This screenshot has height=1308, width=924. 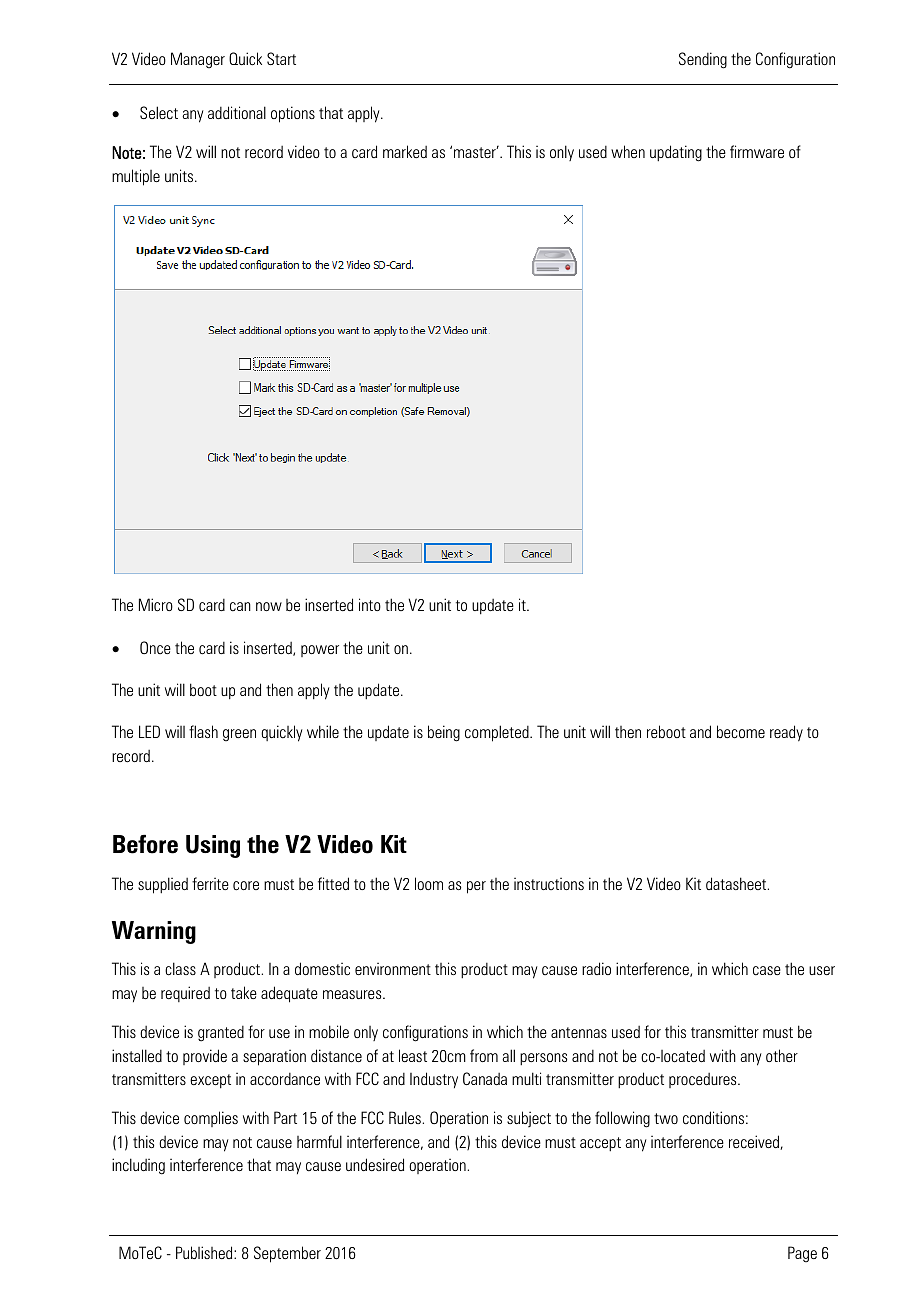 I want to click on loom, so click(x=429, y=883).
